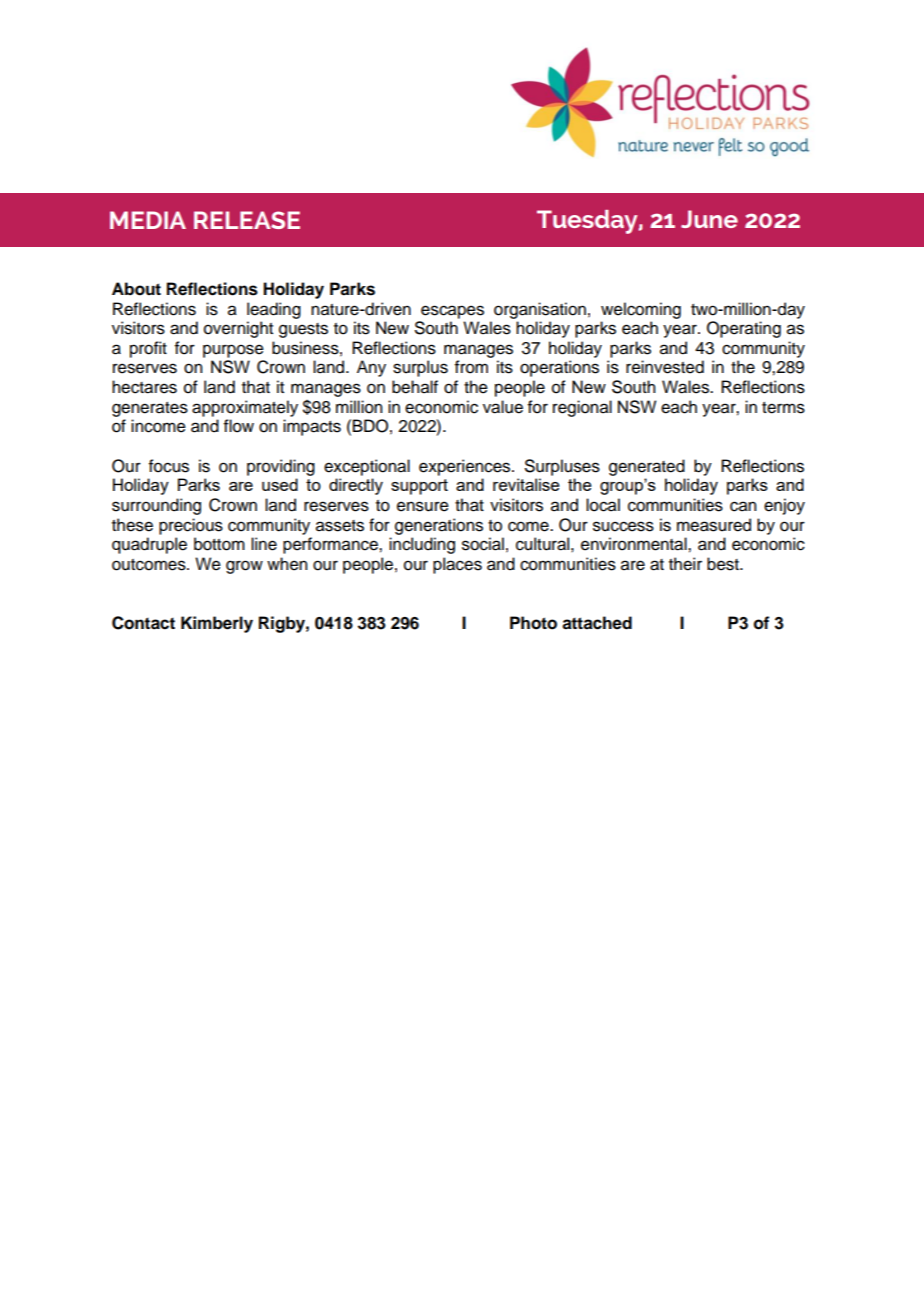 The image size is (924, 1308). What do you see at coordinates (439, 526) in the page?
I see `generations` at bounding box center [439, 526].
